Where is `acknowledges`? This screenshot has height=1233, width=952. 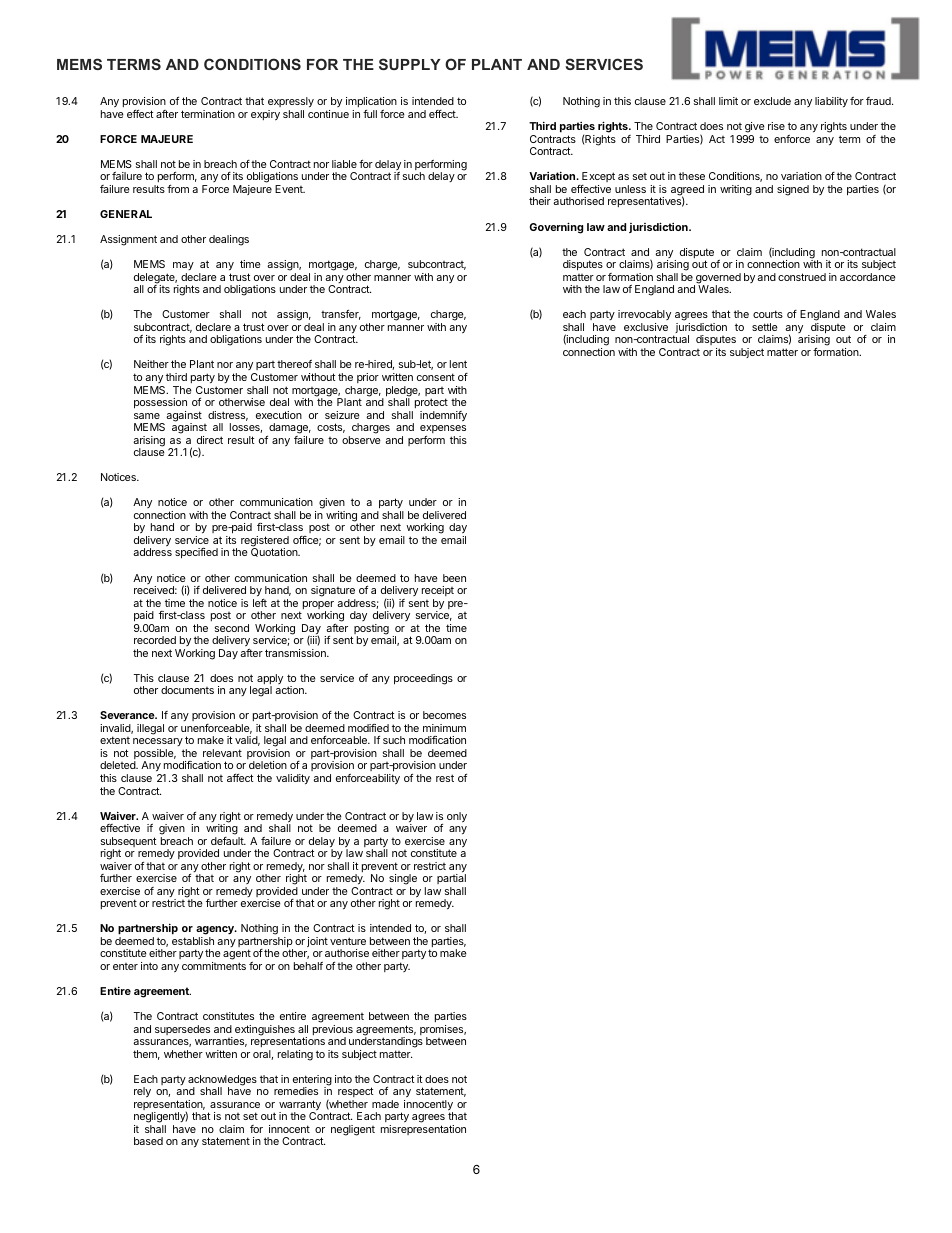
acknowledges is located at coordinates (222, 1081).
